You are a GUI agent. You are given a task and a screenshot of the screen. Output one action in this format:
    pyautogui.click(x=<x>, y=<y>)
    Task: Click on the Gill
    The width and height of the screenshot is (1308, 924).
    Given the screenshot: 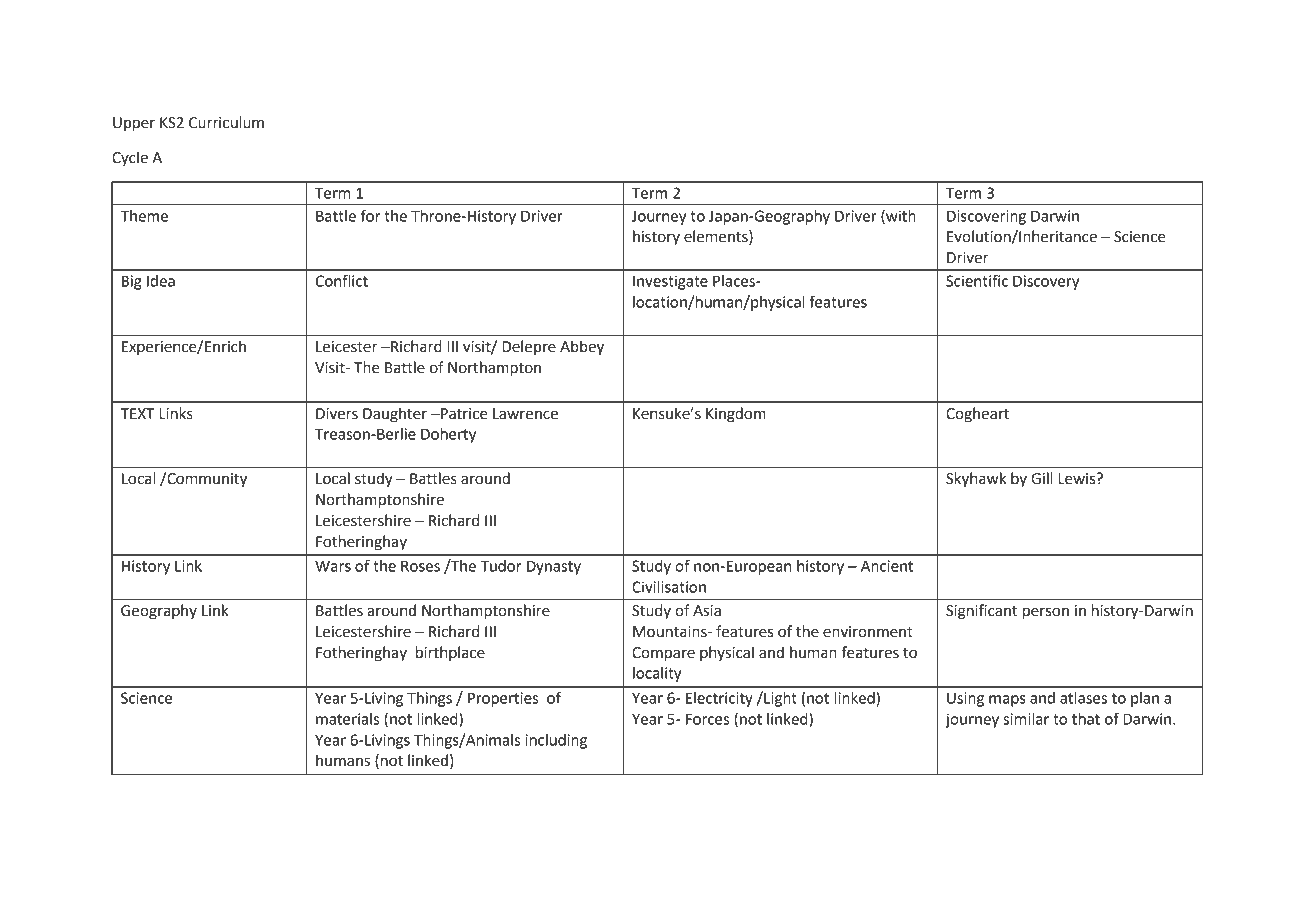 What is the action you would take?
    pyautogui.click(x=1042, y=478)
